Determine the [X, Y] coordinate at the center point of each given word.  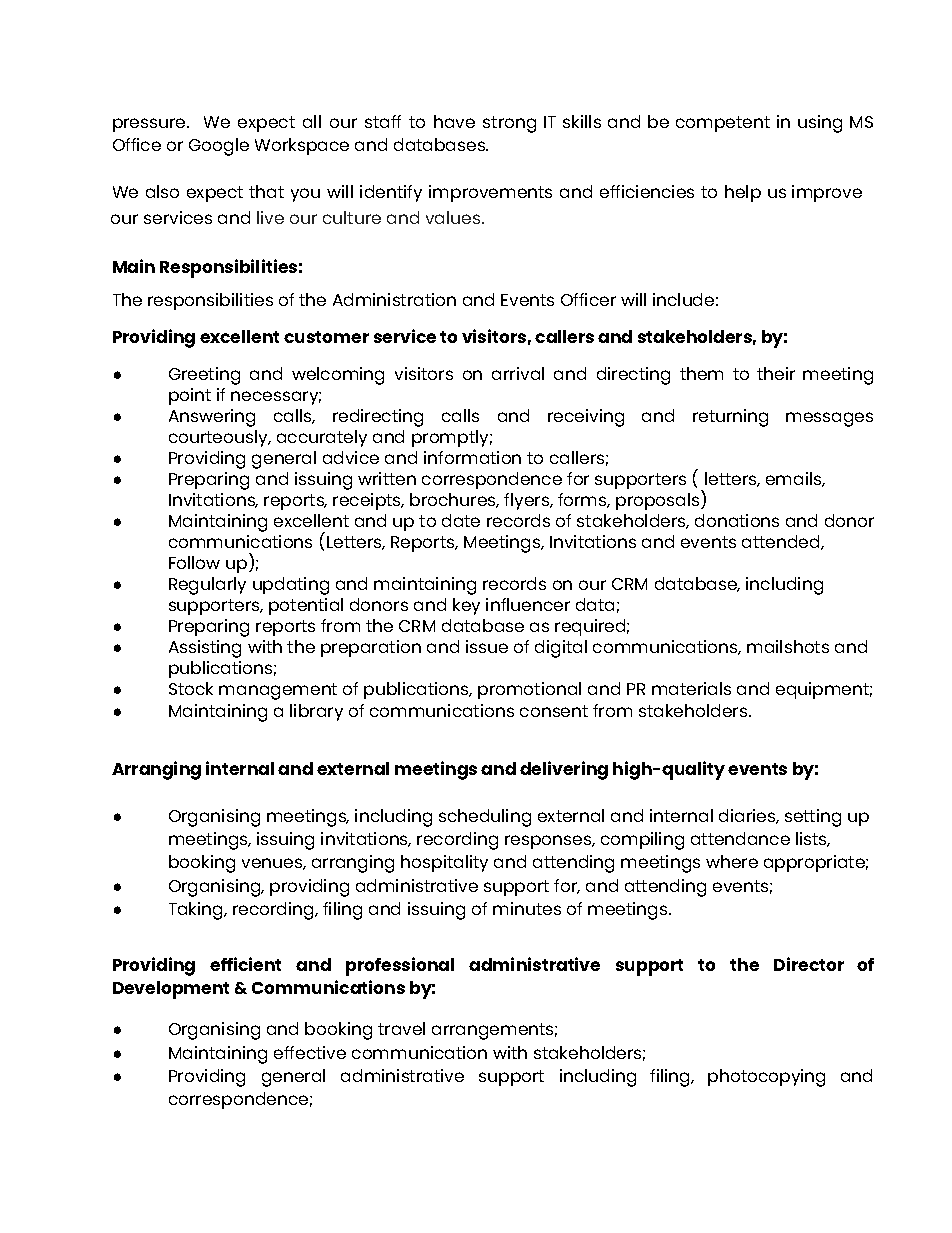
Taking [197, 911]
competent [723, 124]
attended [782, 542]
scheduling [485, 818]
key [466, 606]
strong [509, 124]
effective [310, 1052]
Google [219, 147]
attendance [740, 838]
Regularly [207, 586]
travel [401, 1028]
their [776, 373]
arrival [518, 373]
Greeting [204, 376]
